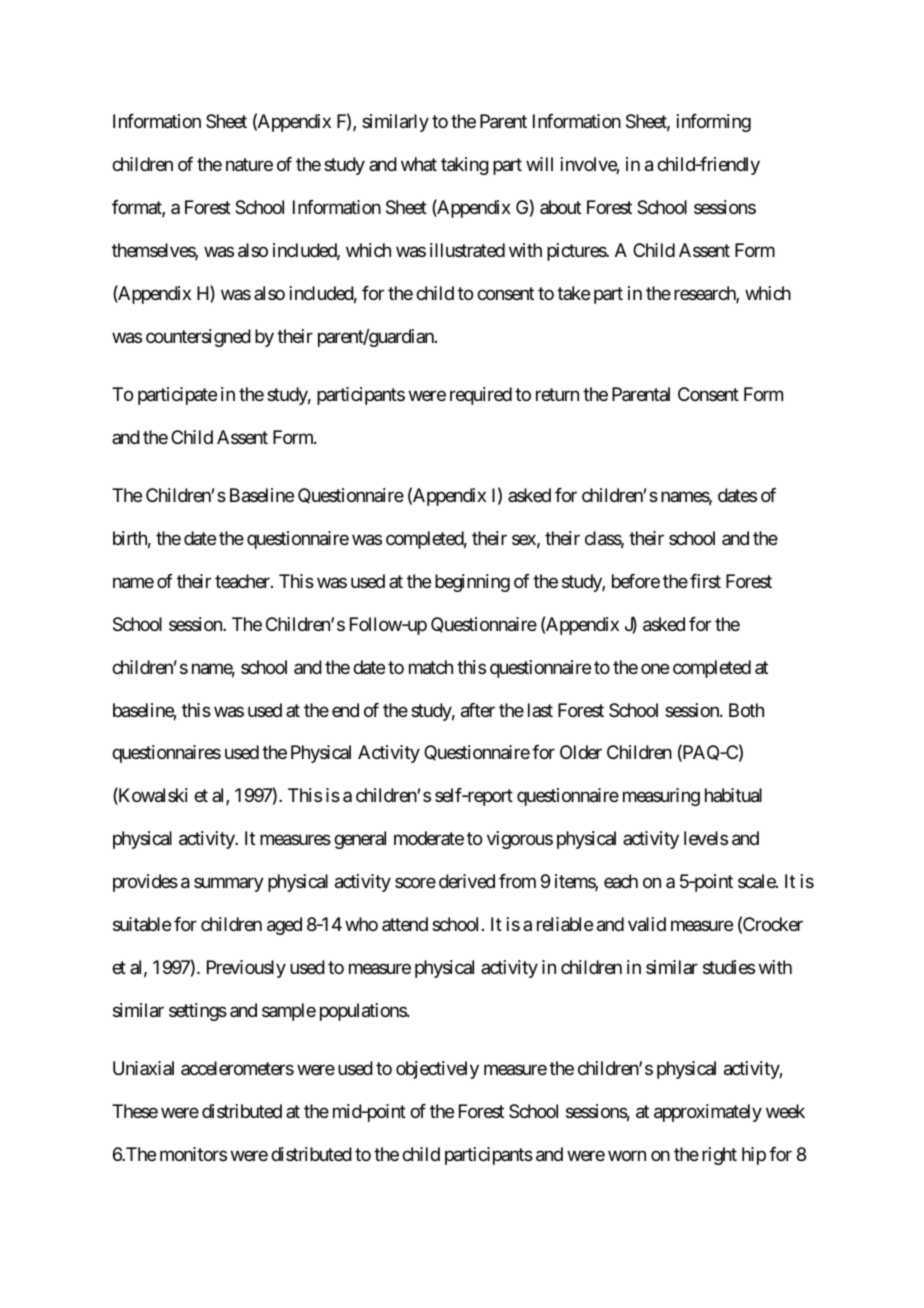 The image size is (924, 1308). What do you see at coordinates (249, 165) in the screenshot?
I see `nature` at bounding box center [249, 165].
